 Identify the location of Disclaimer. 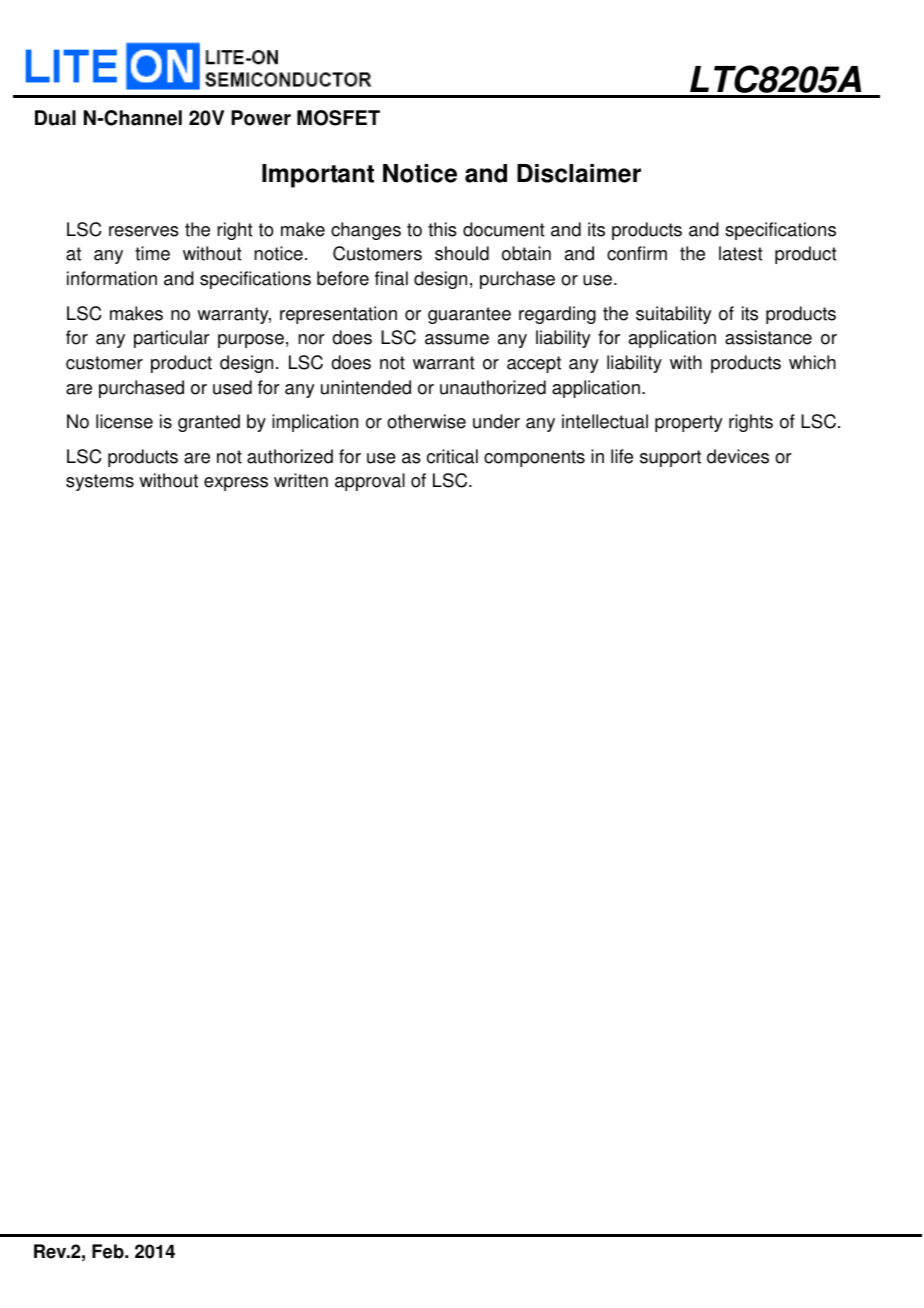
(579, 173).
